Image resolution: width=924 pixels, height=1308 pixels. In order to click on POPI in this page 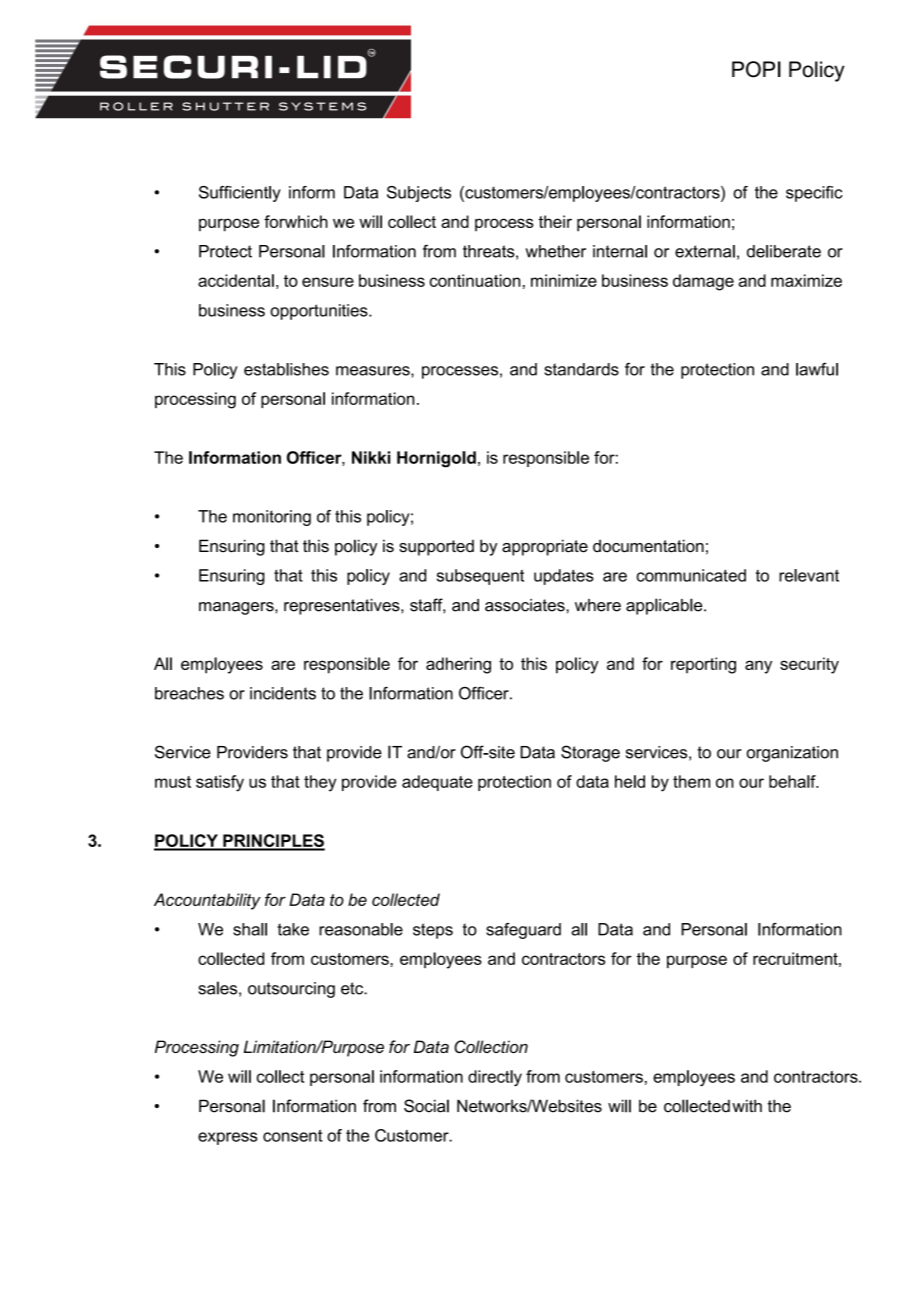, I will do `click(756, 69)`.
